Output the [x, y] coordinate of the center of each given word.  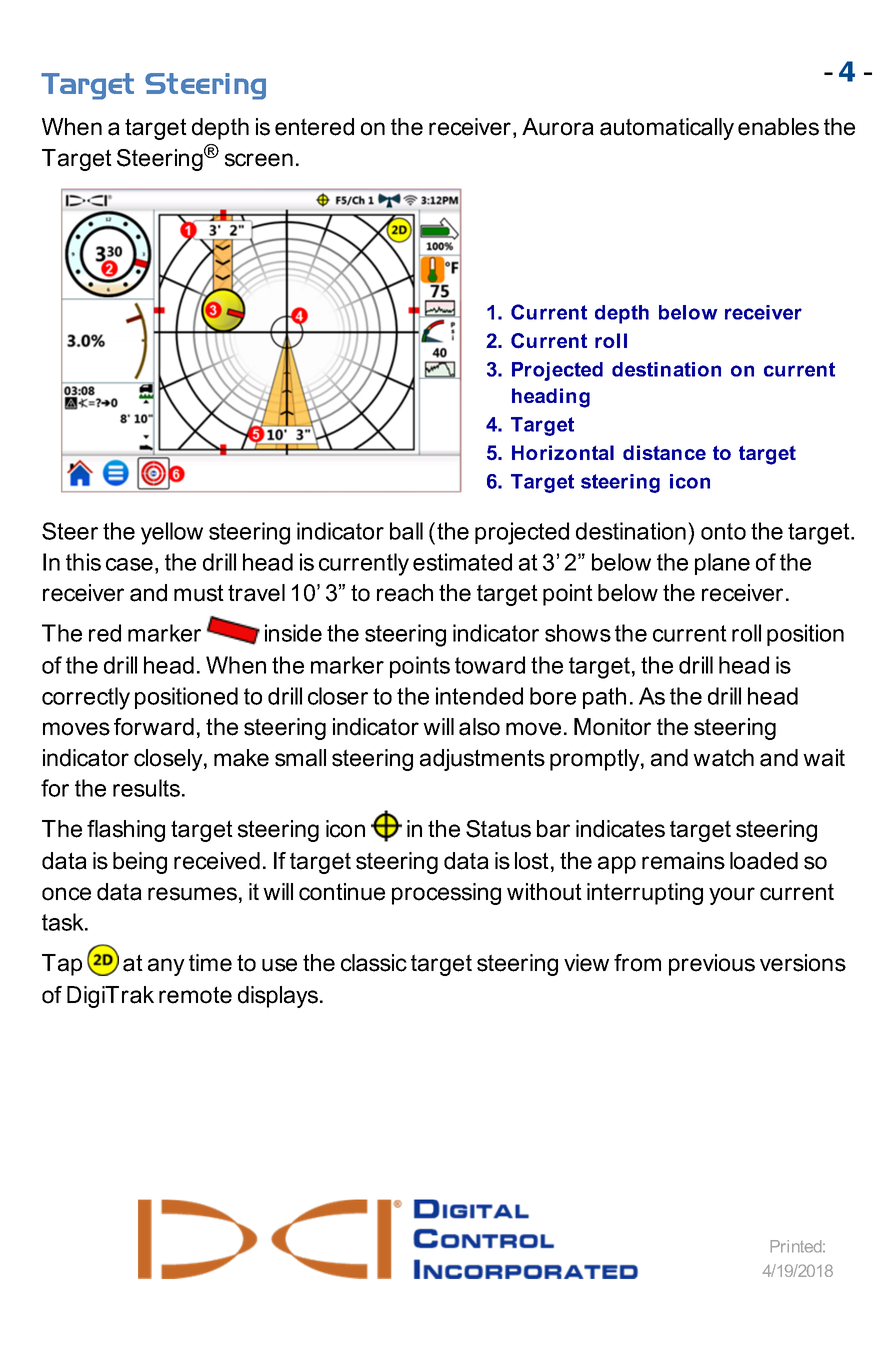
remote [195, 995]
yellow [172, 533]
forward [154, 727]
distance [664, 452]
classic [374, 963]
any [166, 967]
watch [723, 758]
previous [712, 965]
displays [279, 997]
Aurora [558, 127]
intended [479, 696]
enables [778, 127]
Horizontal [563, 452]
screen [259, 160]
